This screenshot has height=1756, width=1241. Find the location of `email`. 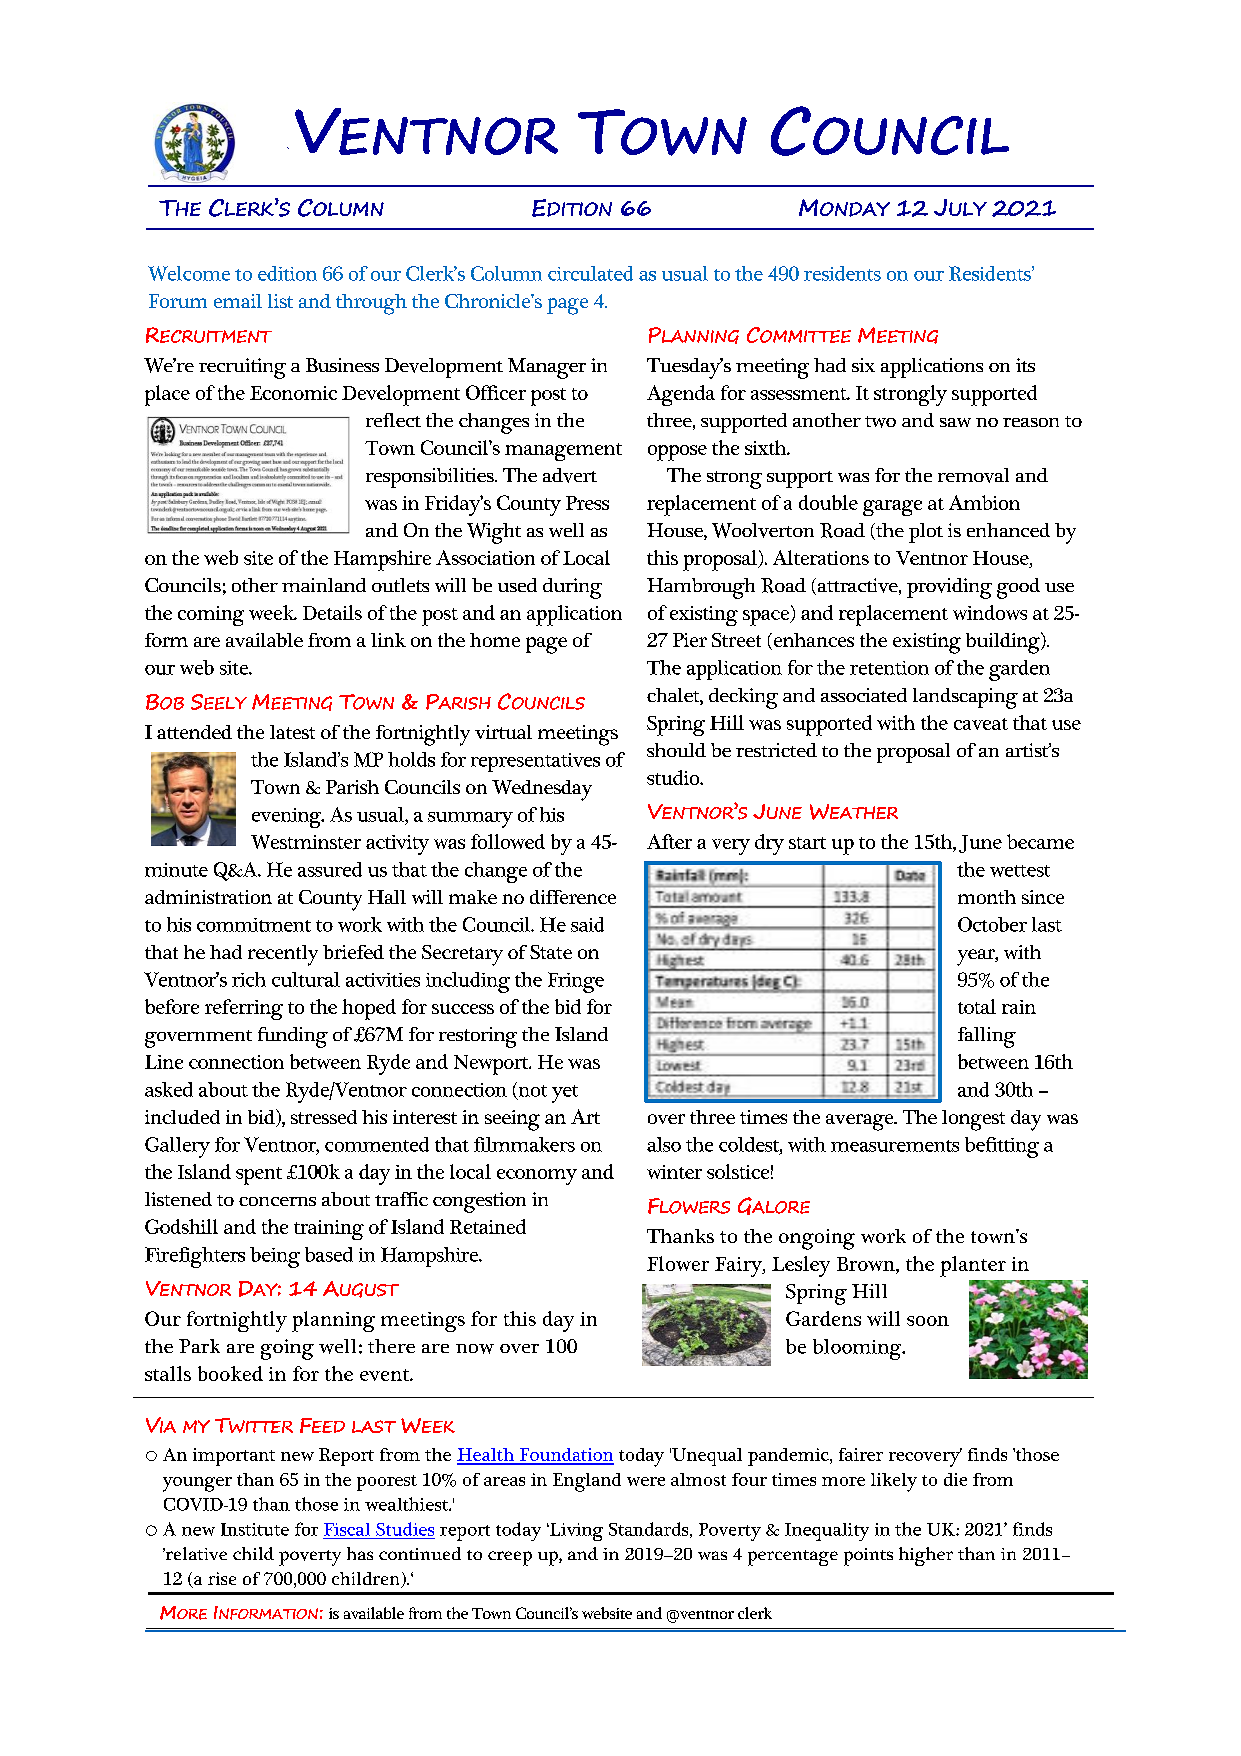

email is located at coordinates (238, 301).
